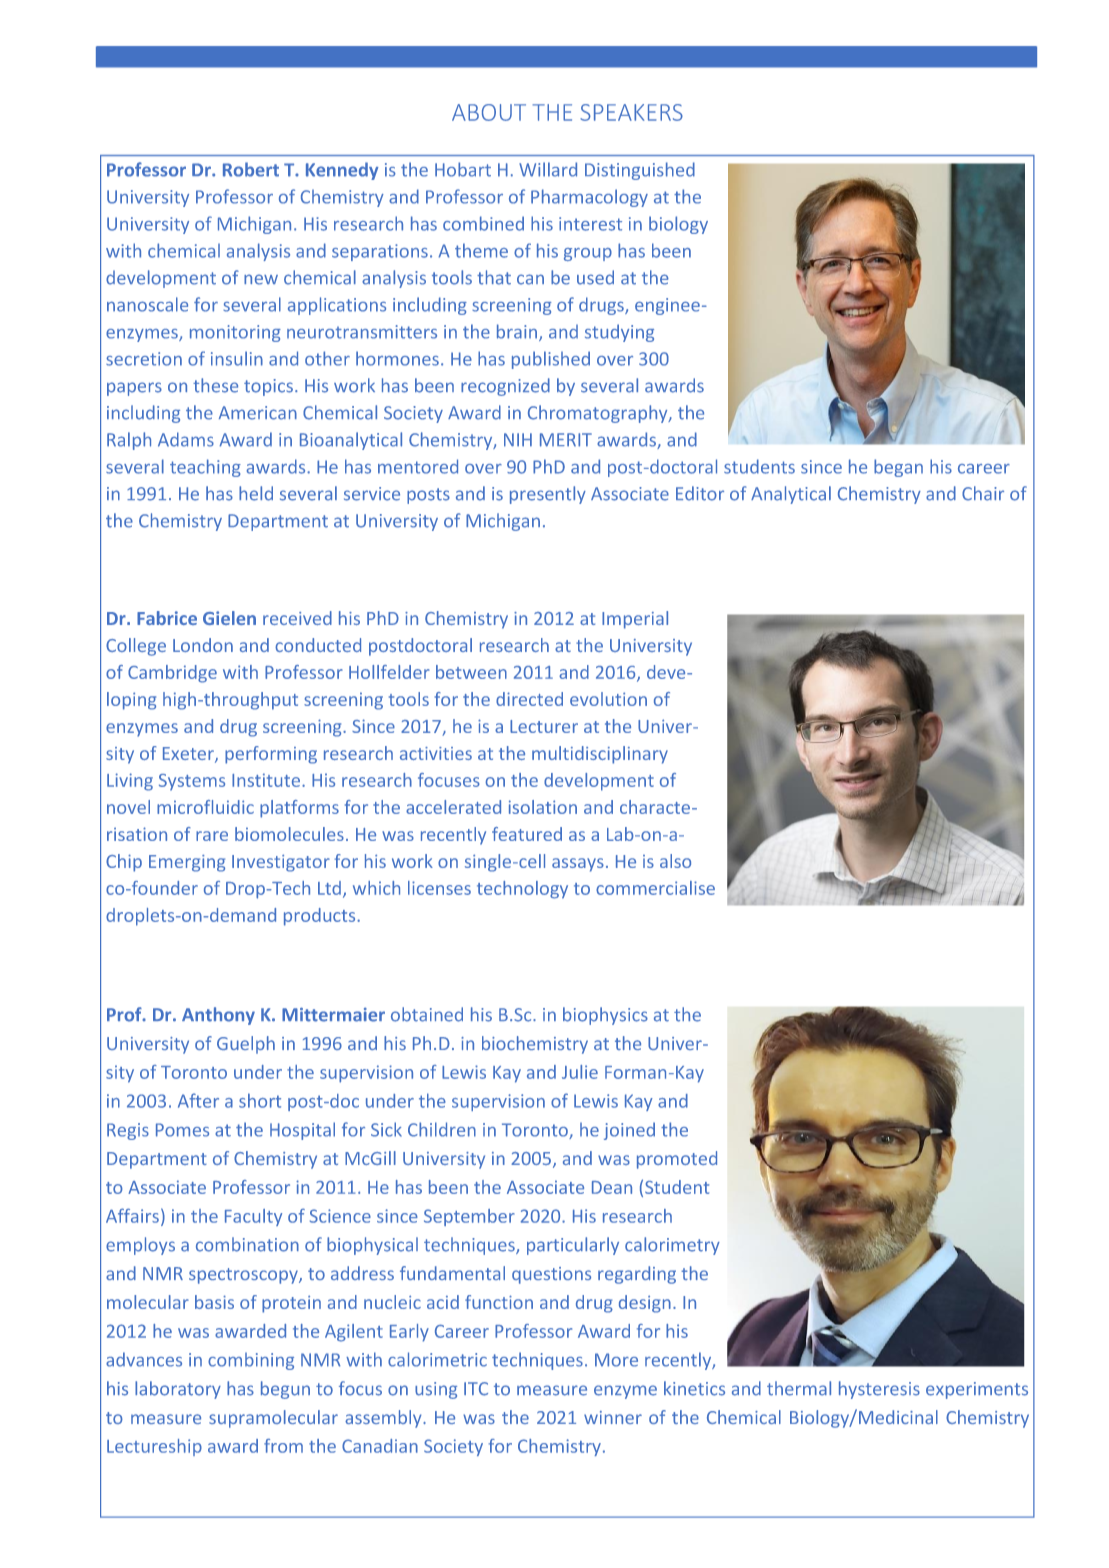 The width and height of the screenshot is (1109, 1568). What do you see at coordinates (898, 468) in the screenshot?
I see `began` at bounding box center [898, 468].
